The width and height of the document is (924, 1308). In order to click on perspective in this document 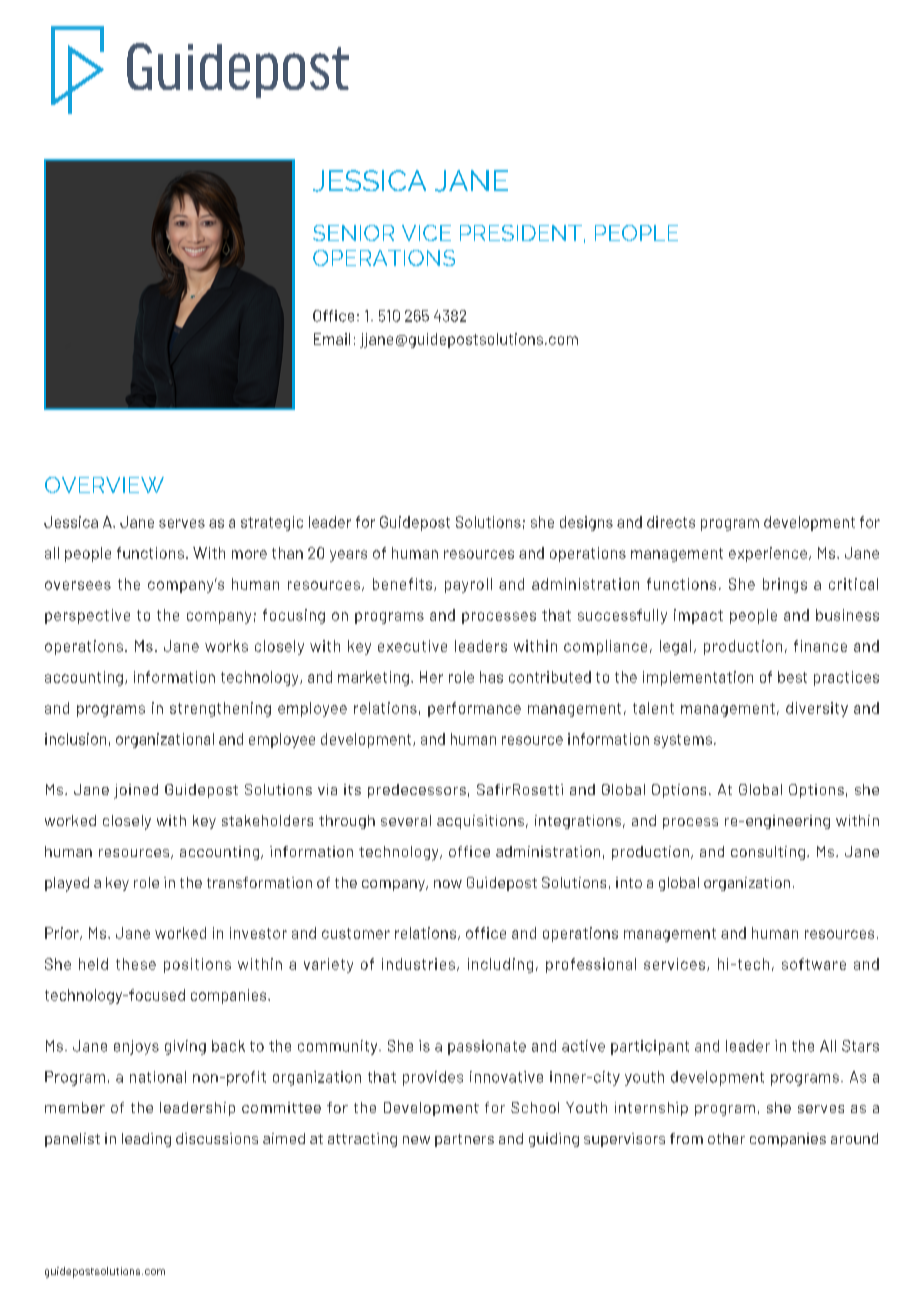, I will do `click(87, 616)`.
